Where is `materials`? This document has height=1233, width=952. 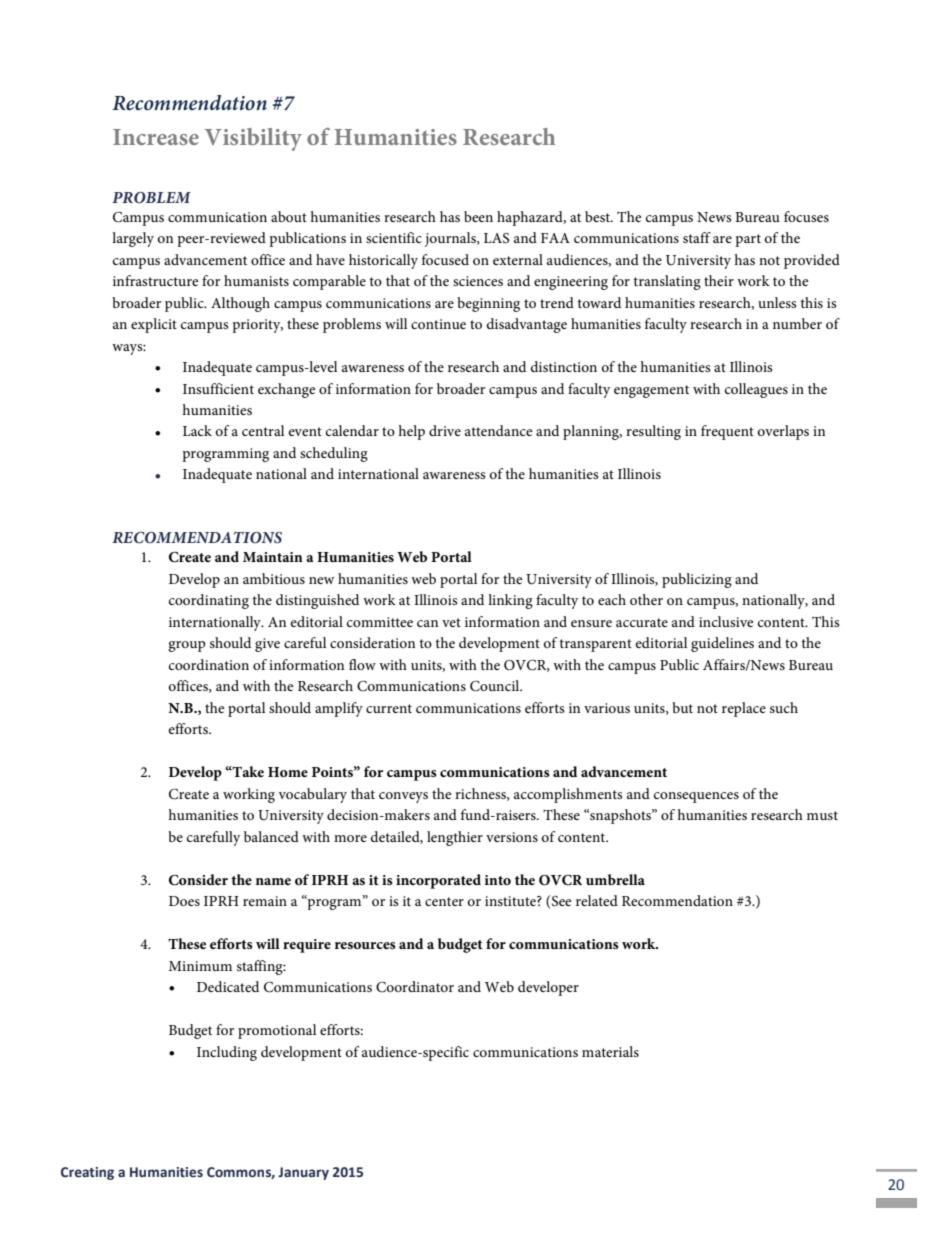
materials is located at coordinates (610, 1051).
